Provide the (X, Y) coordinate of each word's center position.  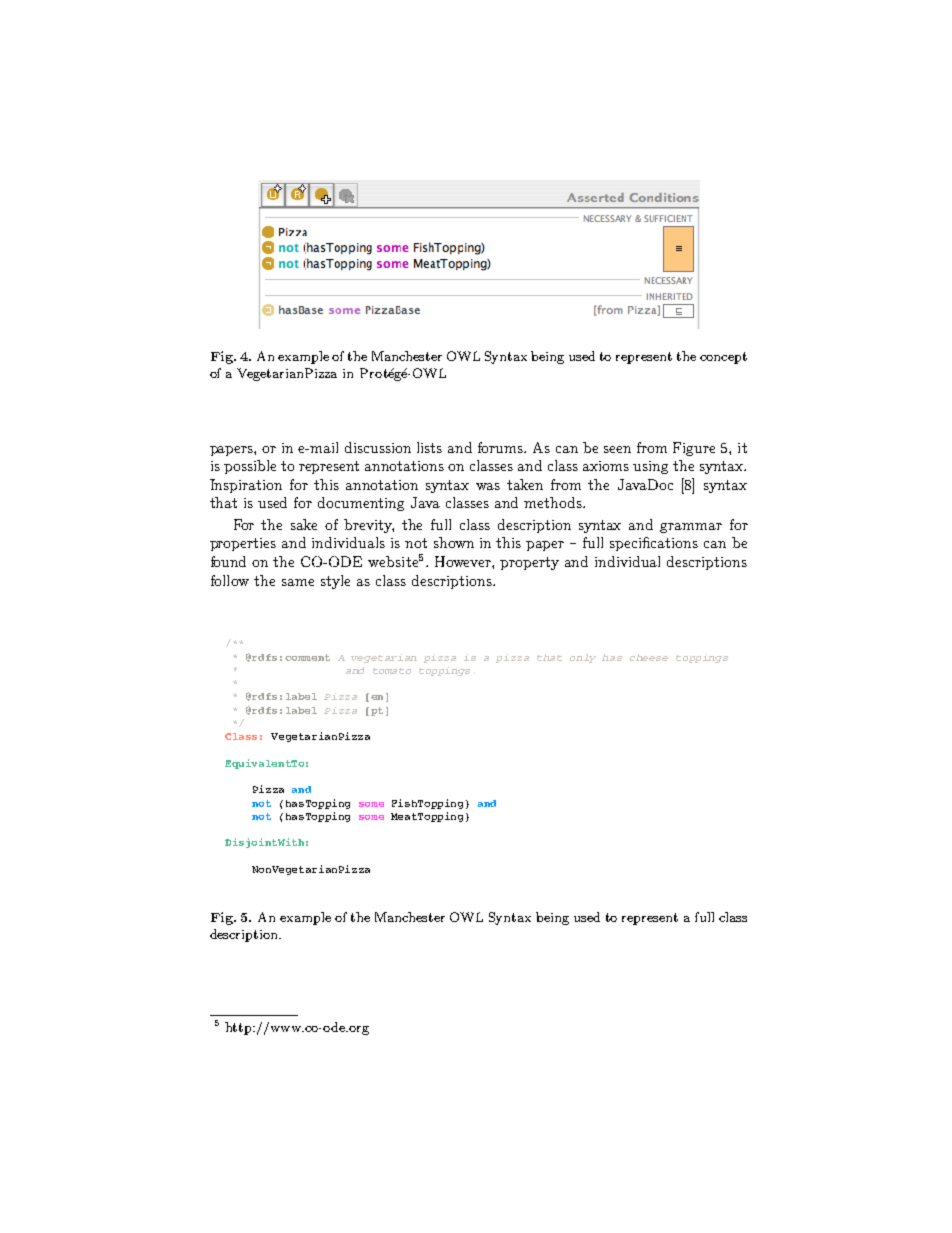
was (488, 486)
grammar (691, 528)
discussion (378, 447)
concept (723, 358)
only (583, 658)
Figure (694, 449)
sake (304, 524)
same (298, 582)
